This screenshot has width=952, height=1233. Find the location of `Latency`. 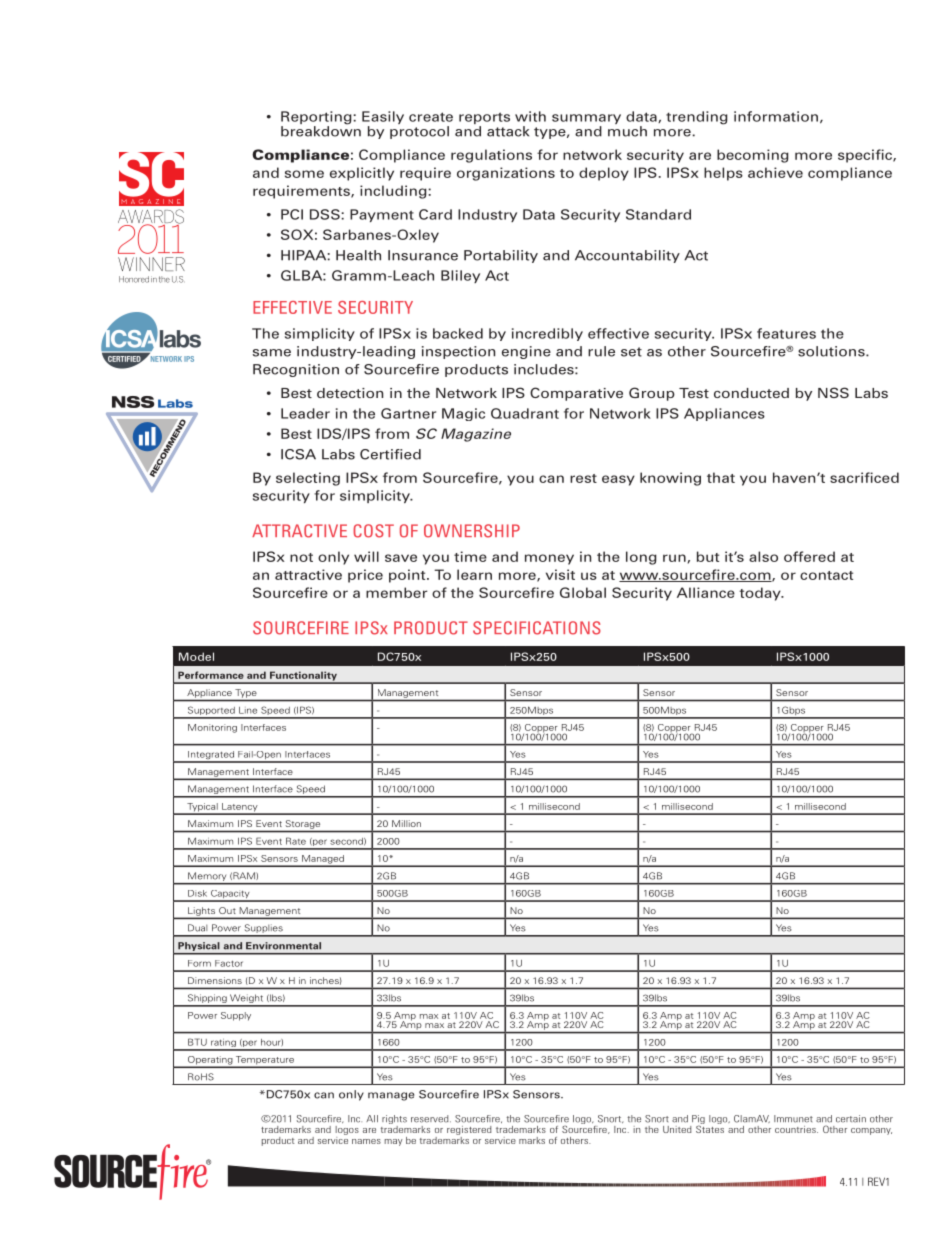

Latency is located at coordinates (240, 808).
